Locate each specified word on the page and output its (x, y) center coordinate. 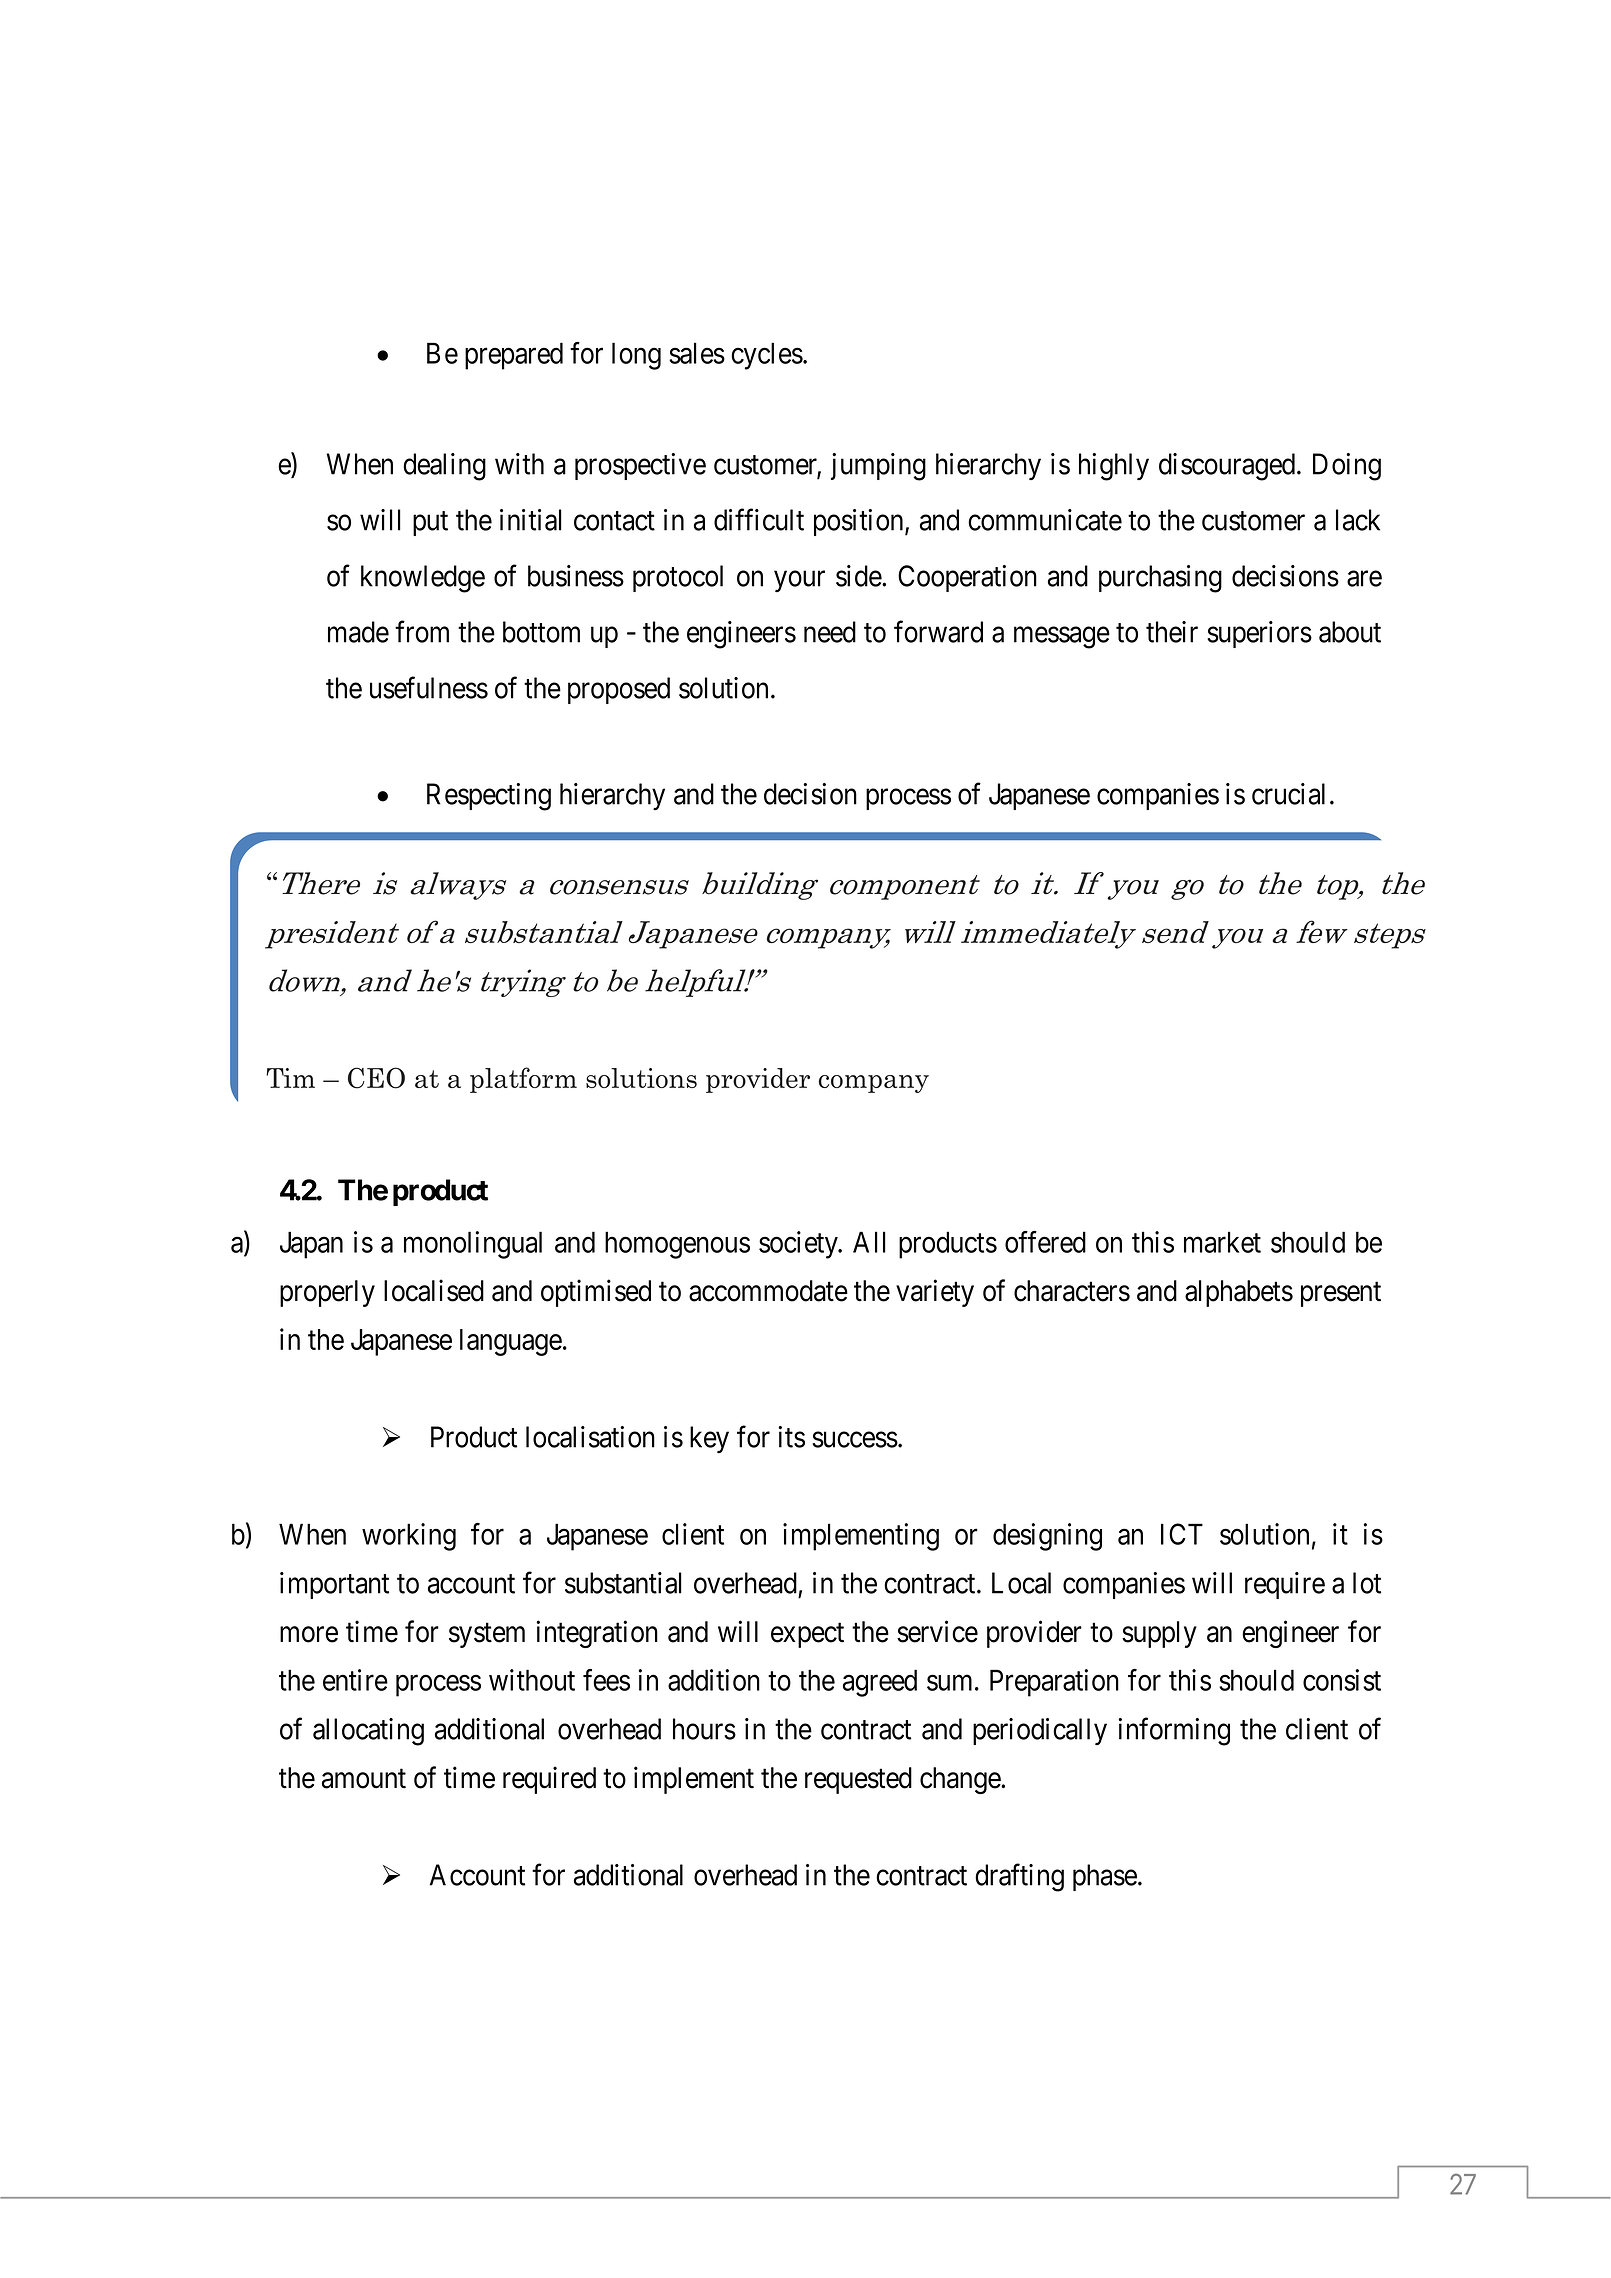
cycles (767, 356)
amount (364, 1779)
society (799, 1245)
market (1222, 1242)
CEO (376, 1078)
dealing (444, 467)
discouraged (1228, 467)
